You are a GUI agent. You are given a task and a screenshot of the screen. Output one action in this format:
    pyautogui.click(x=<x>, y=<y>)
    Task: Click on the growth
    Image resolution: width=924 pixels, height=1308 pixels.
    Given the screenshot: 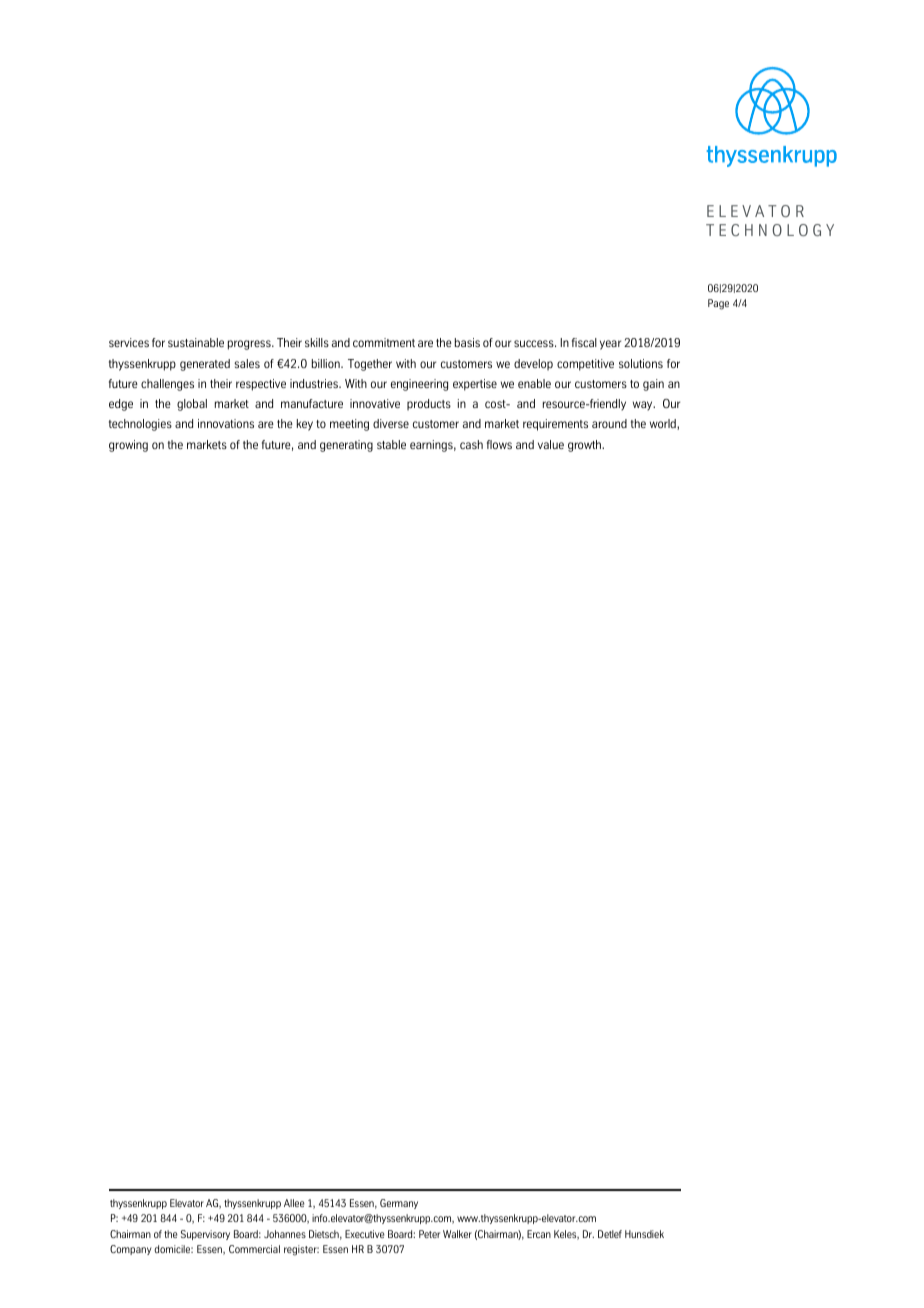 What is the action you would take?
    pyautogui.click(x=585, y=446)
